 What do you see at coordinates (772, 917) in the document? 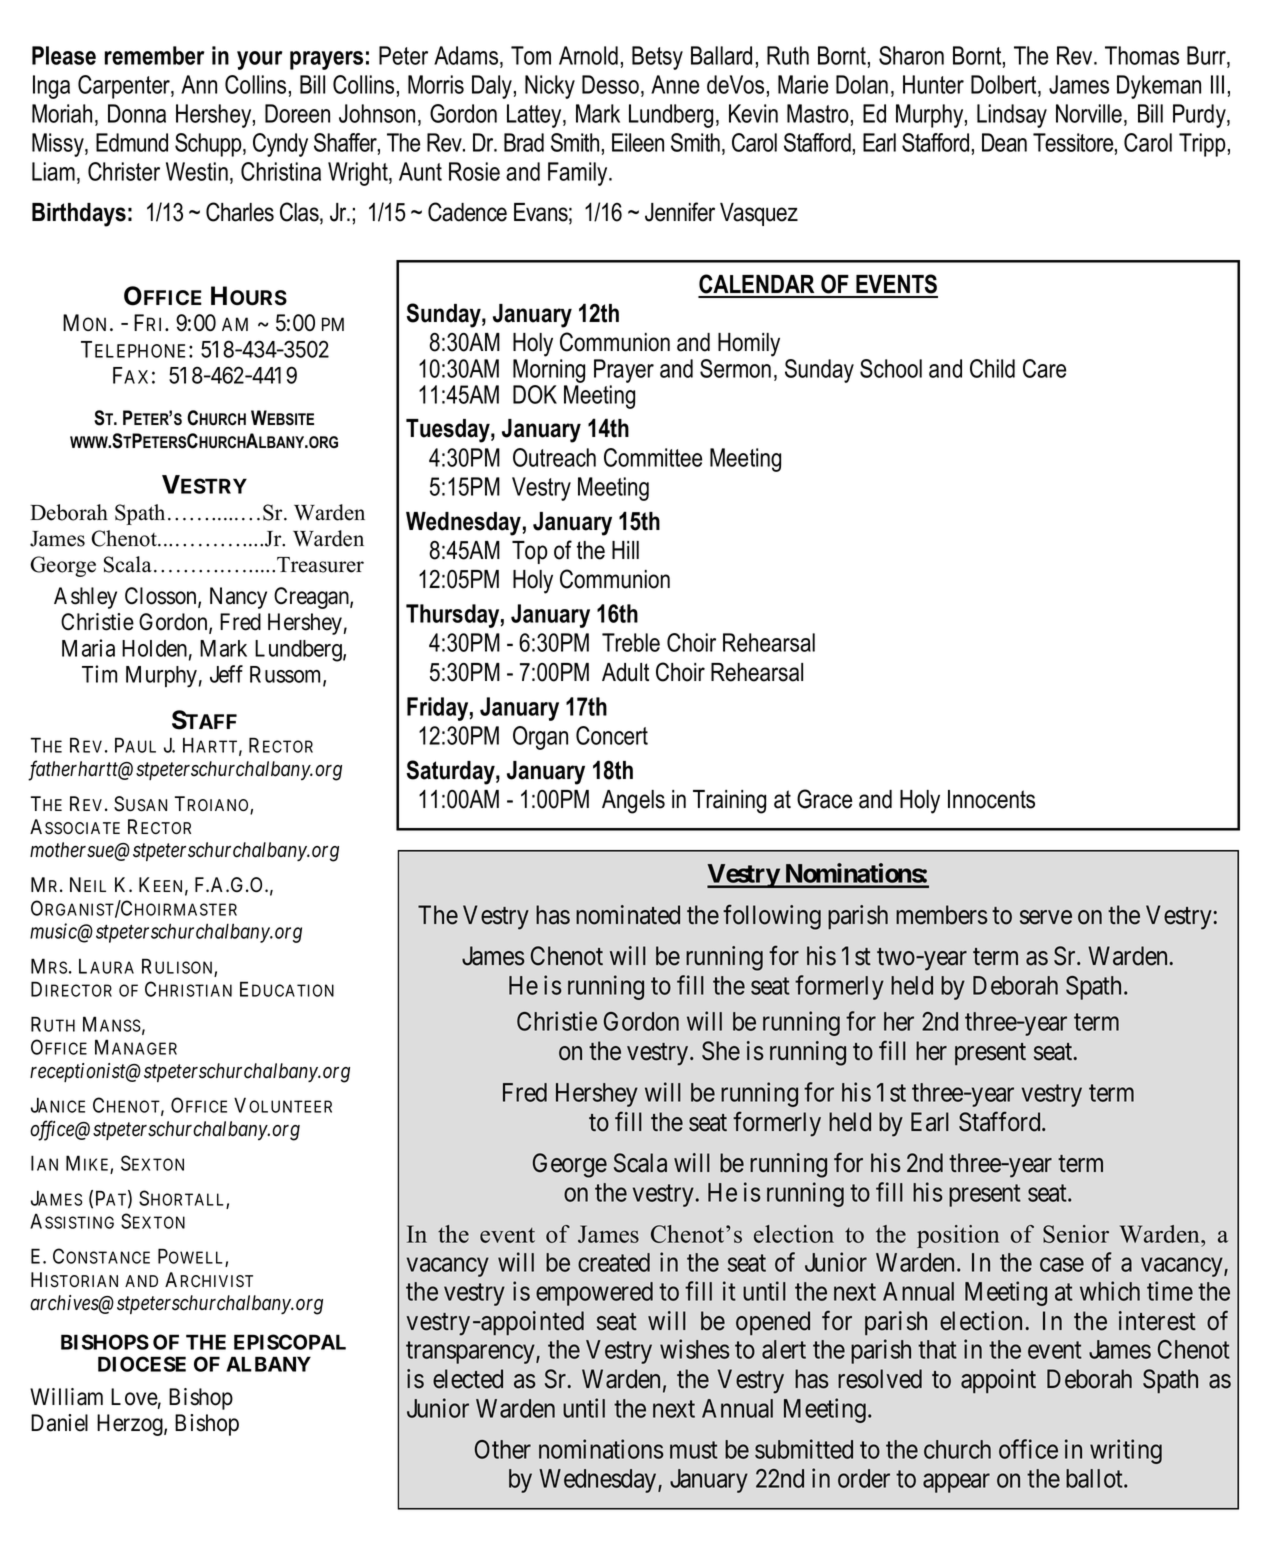
I see `following` at bounding box center [772, 917].
